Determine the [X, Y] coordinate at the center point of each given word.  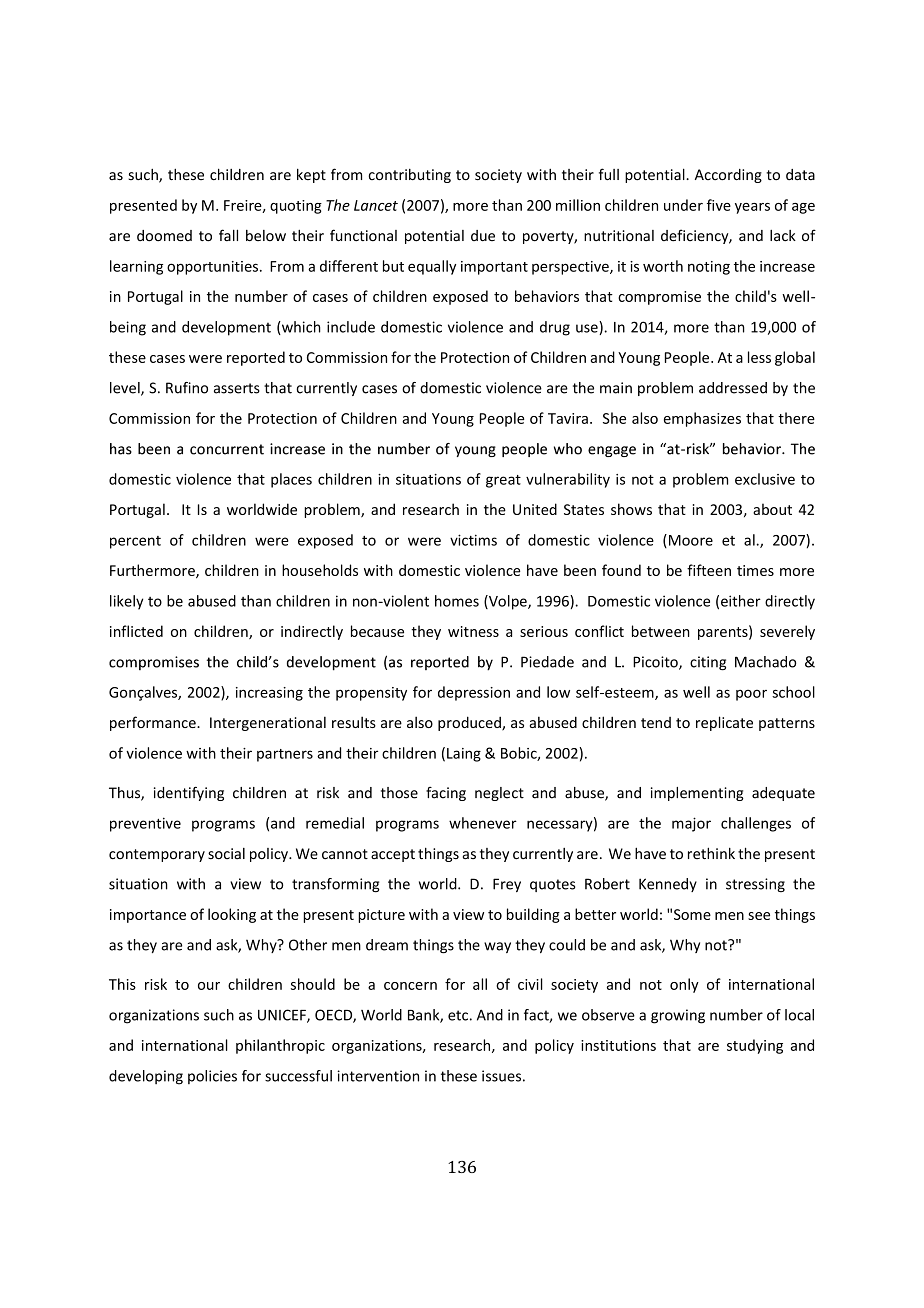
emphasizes [702, 419]
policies [212, 1077]
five [719, 205]
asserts [237, 388]
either [741, 601]
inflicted [136, 631]
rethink [711, 853]
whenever [483, 823]
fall [228, 235]
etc [458, 1015]
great [503, 481]
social [226, 854]
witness [473, 631]
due [483, 235]
